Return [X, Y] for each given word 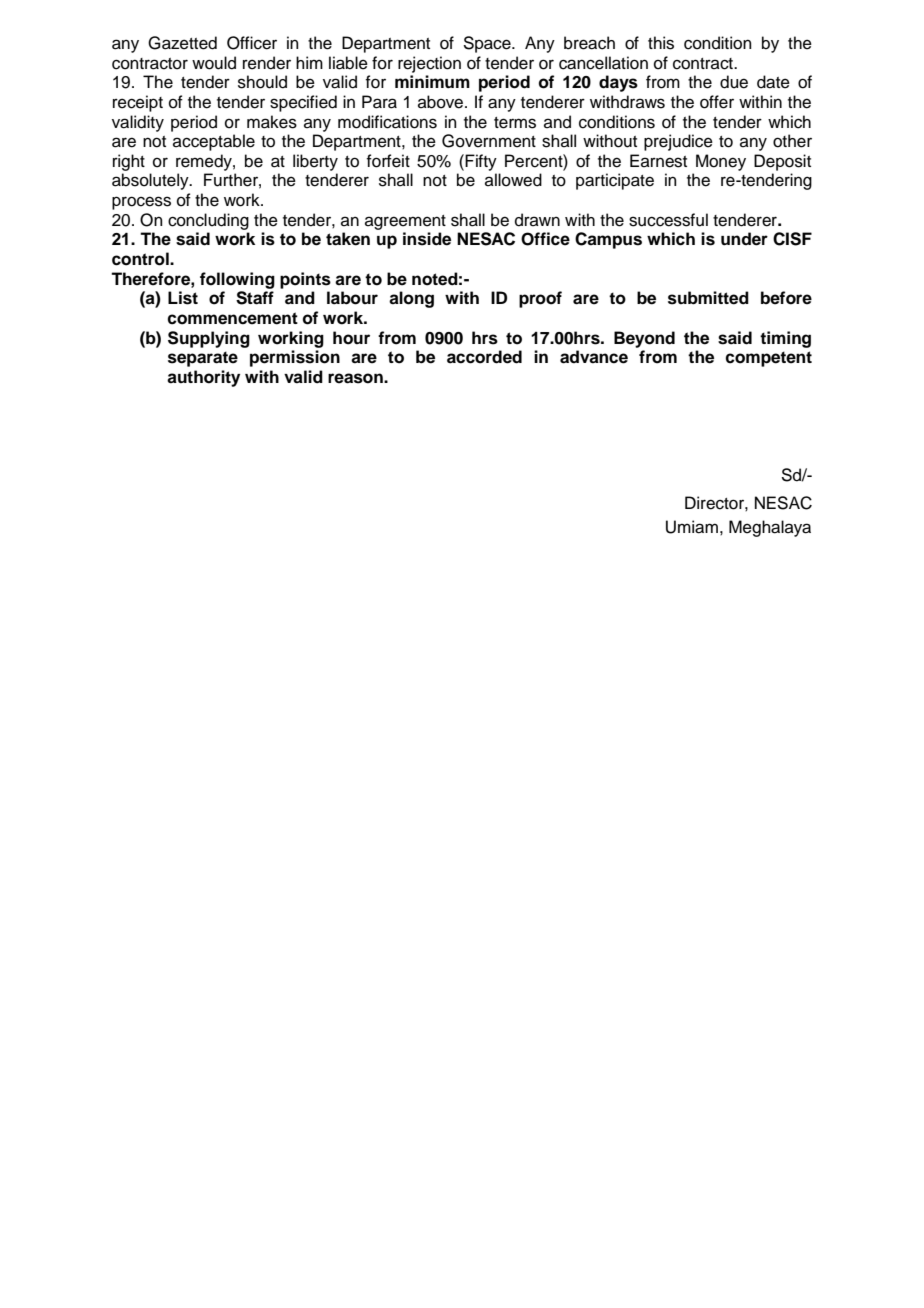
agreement [405, 222]
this [661, 43]
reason [356, 378]
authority [203, 378]
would [214, 63]
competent [768, 359]
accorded [484, 357]
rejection [429, 64]
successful [668, 220]
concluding [208, 221]
